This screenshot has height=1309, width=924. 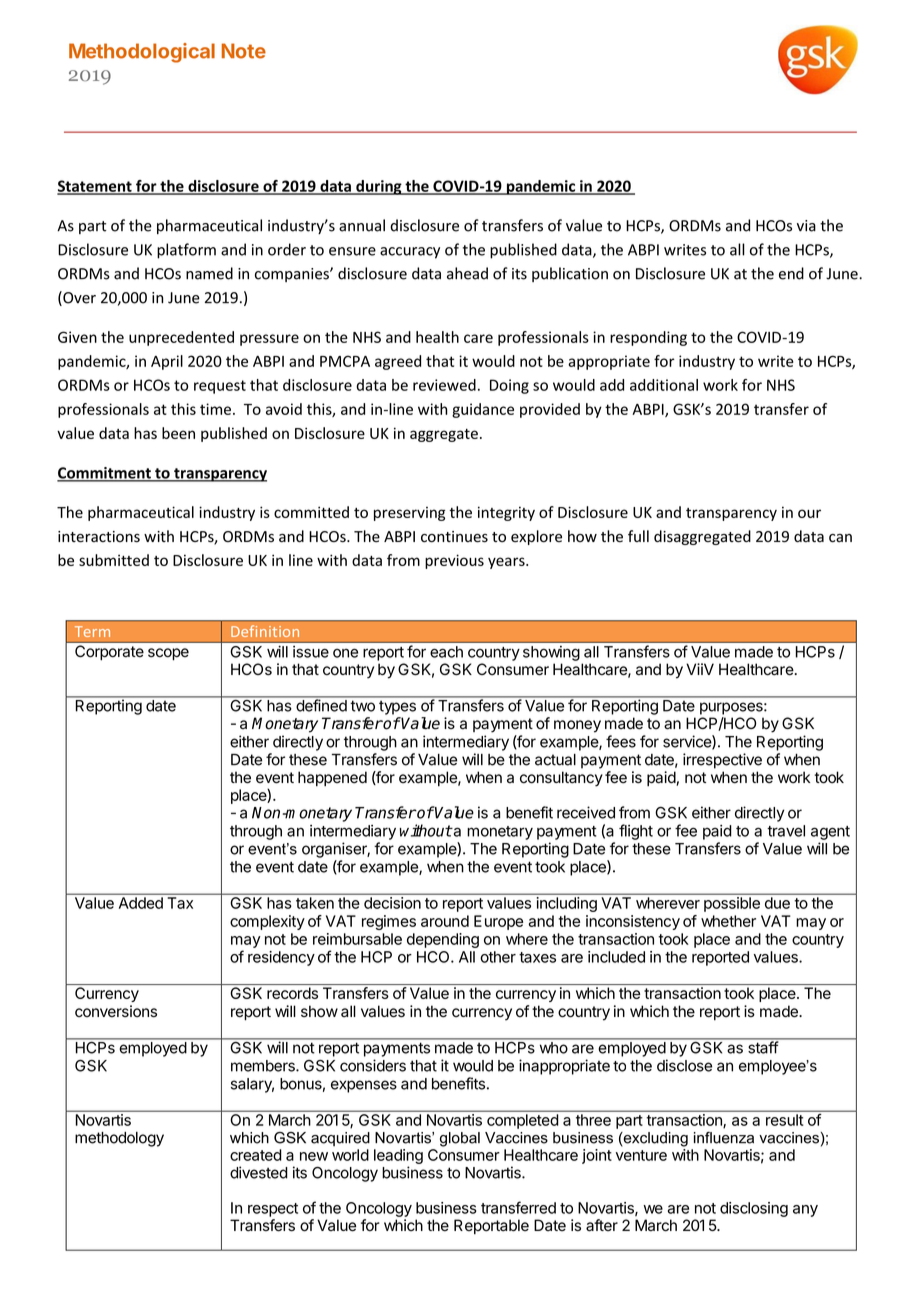 What do you see at coordinates (168, 654) in the screenshot?
I see `scope` at bounding box center [168, 654].
